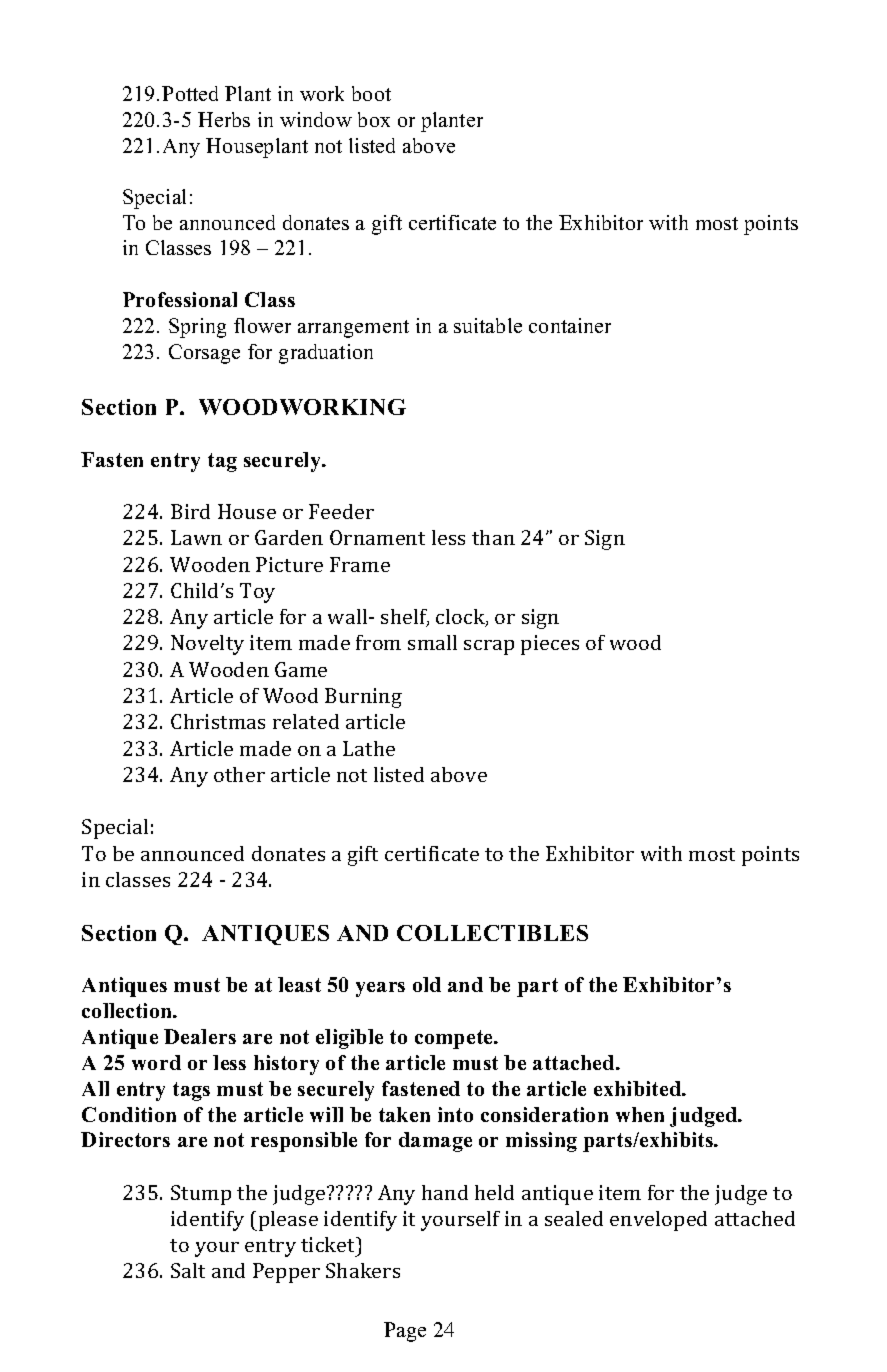 The width and height of the image is (887, 1372). I want to click on Page, so click(405, 1332).
